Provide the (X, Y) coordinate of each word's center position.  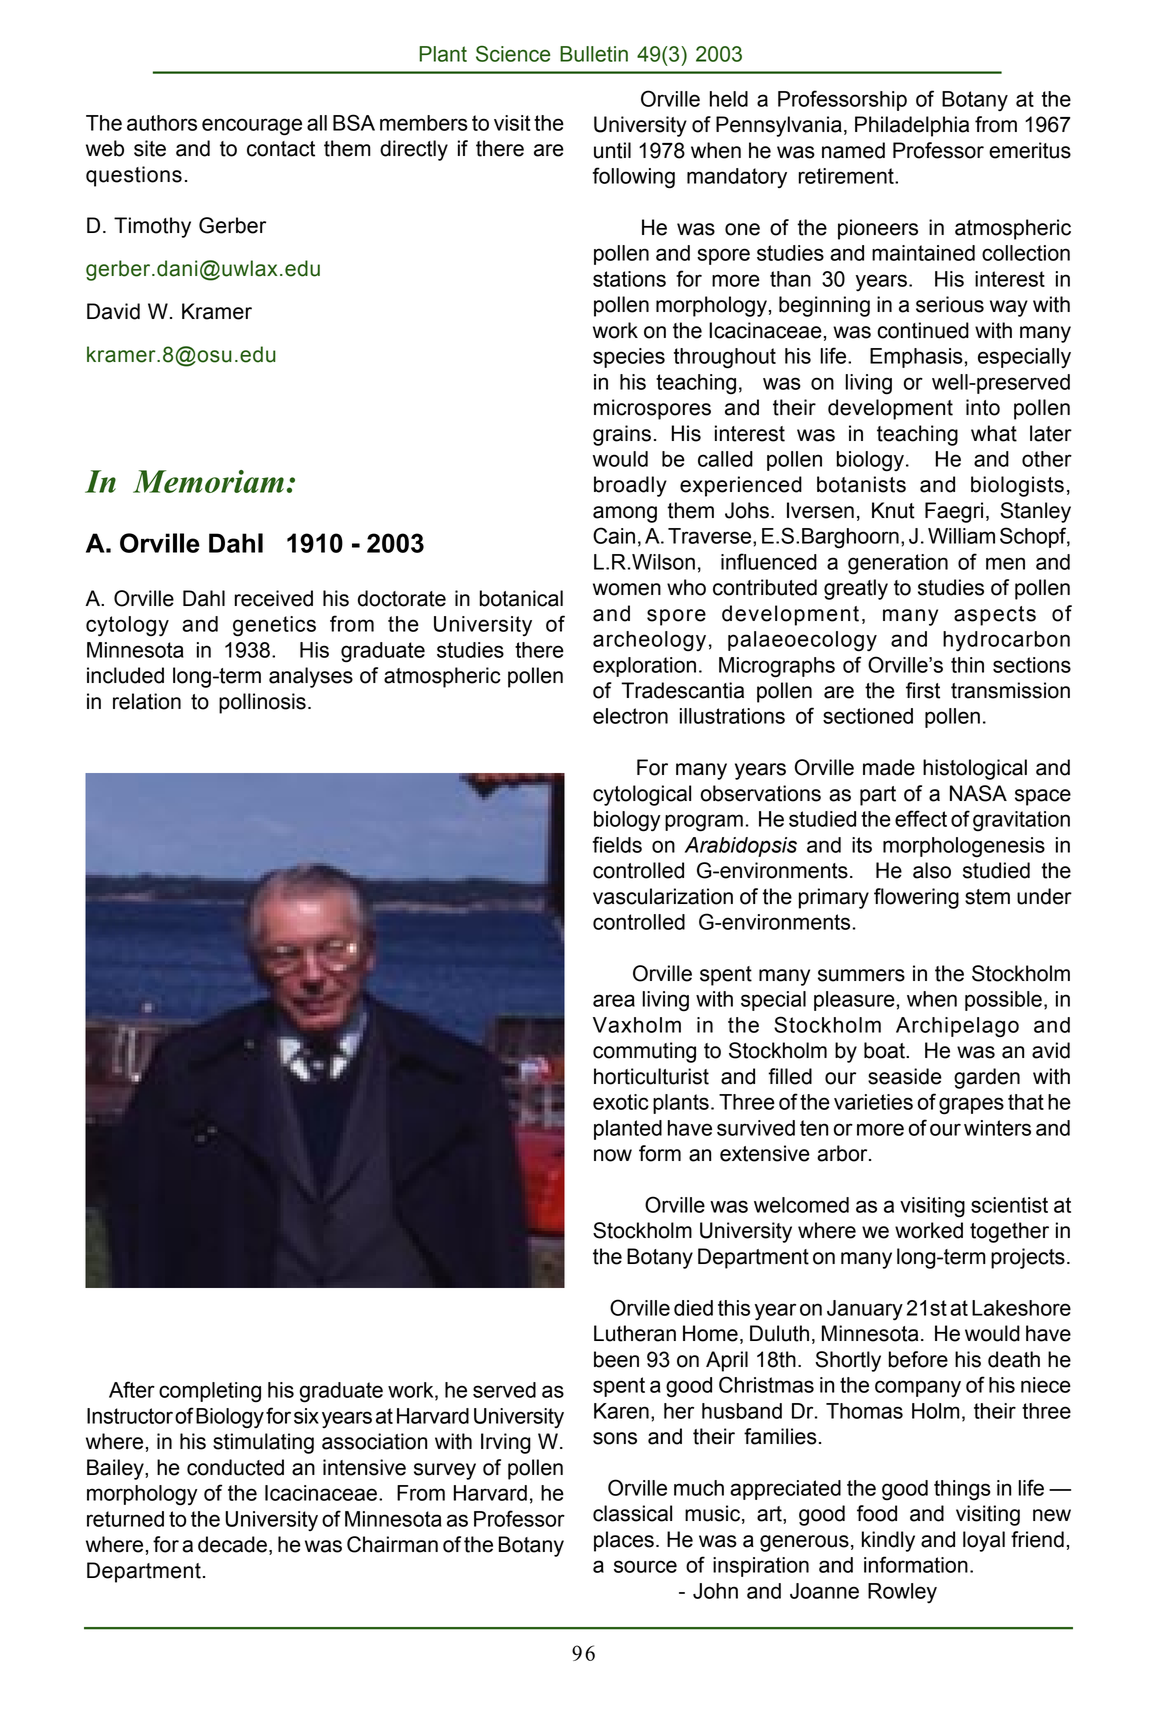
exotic (621, 1102)
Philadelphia (912, 126)
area (614, 1000)
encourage (252, 127)
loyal (984, 1541)
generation (898, 564)
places (624, 1541)
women (627, 589)
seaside (905, 1076)
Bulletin (594, 54)
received (274, 598)
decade (232, 1544)
